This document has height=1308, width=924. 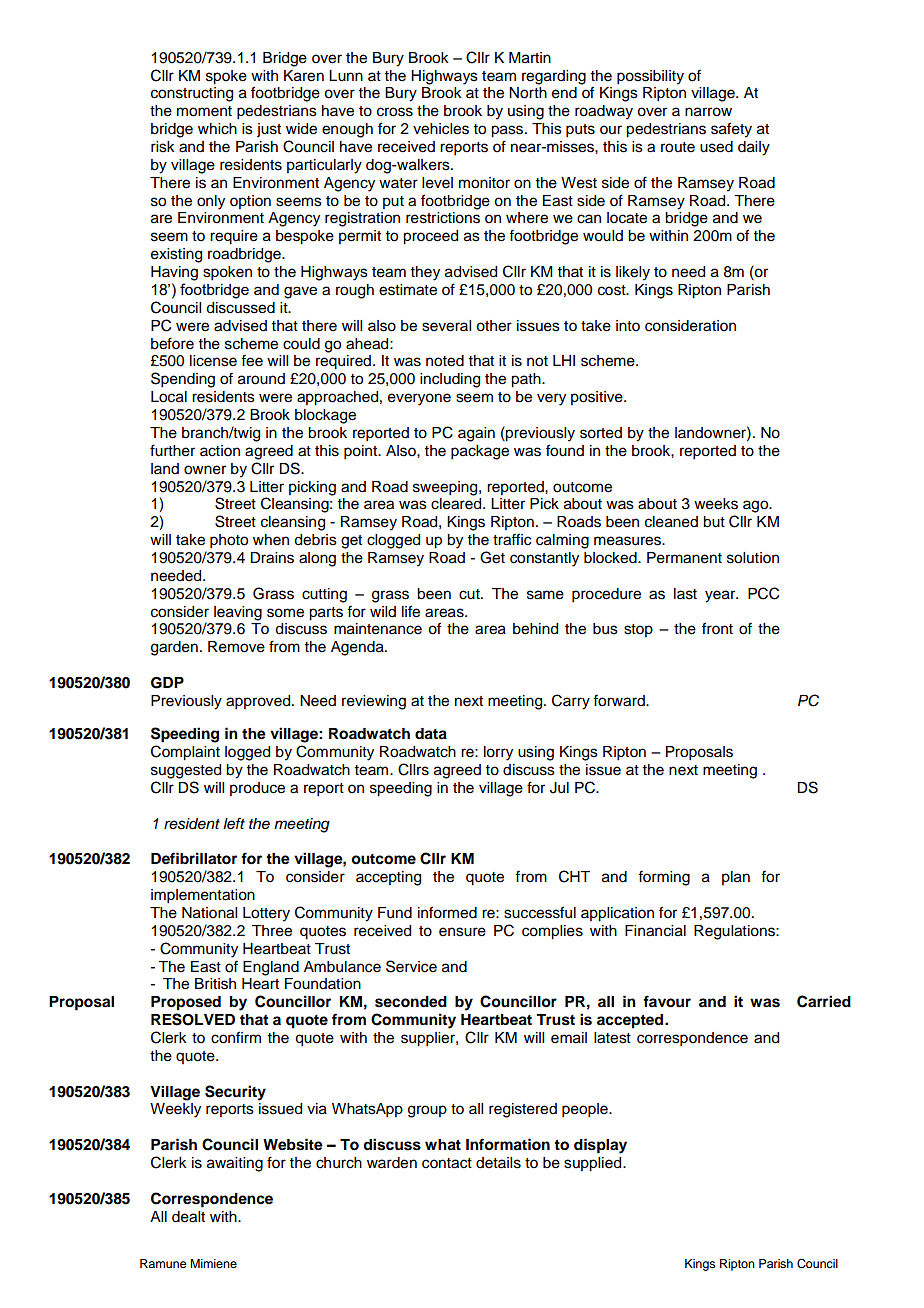 What do you see at coordinates (480, 452) in the document?
I see `package` at bounding box center [480, 452].
